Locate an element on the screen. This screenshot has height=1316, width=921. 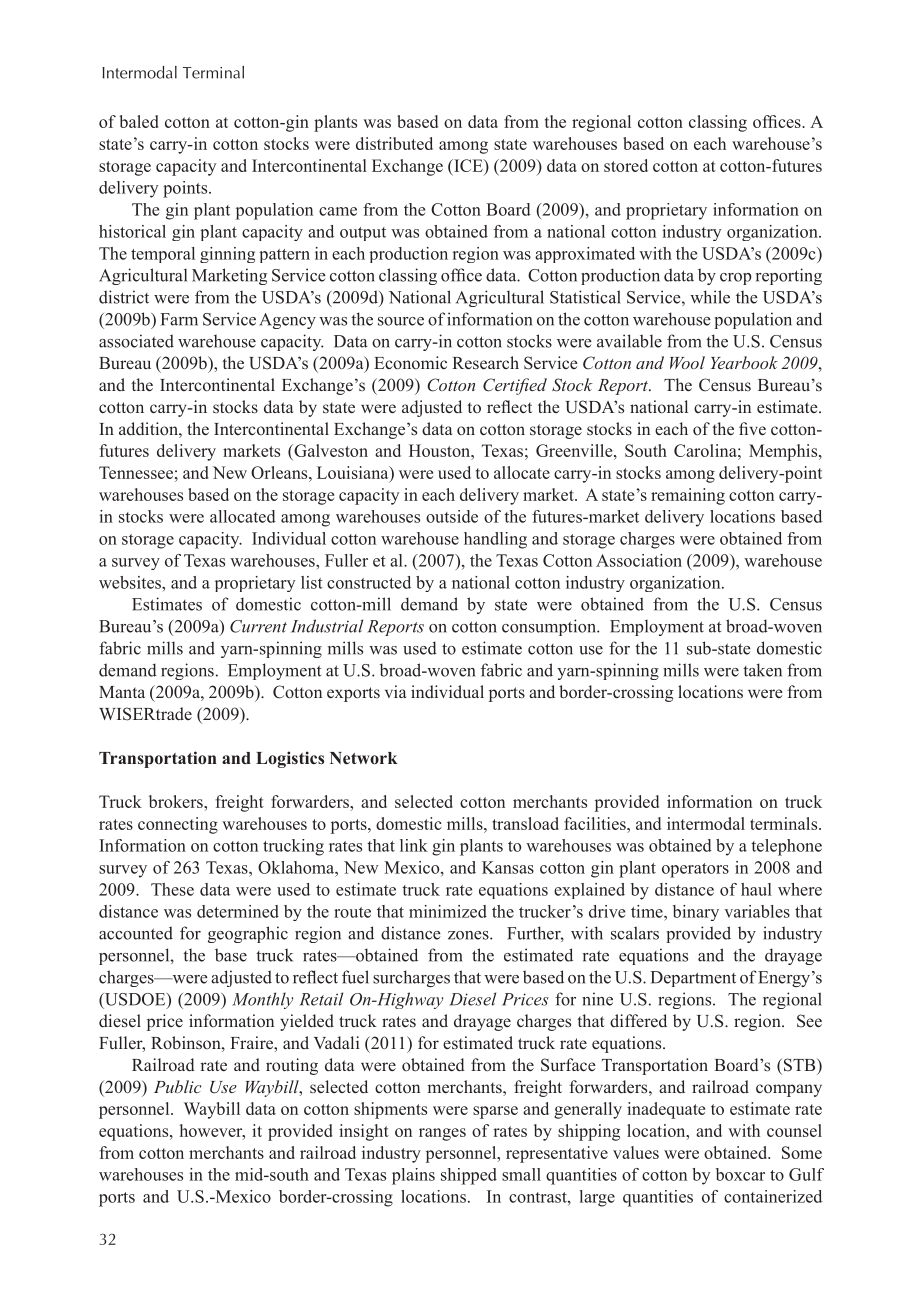
via is located at coordinates (395, 691).
